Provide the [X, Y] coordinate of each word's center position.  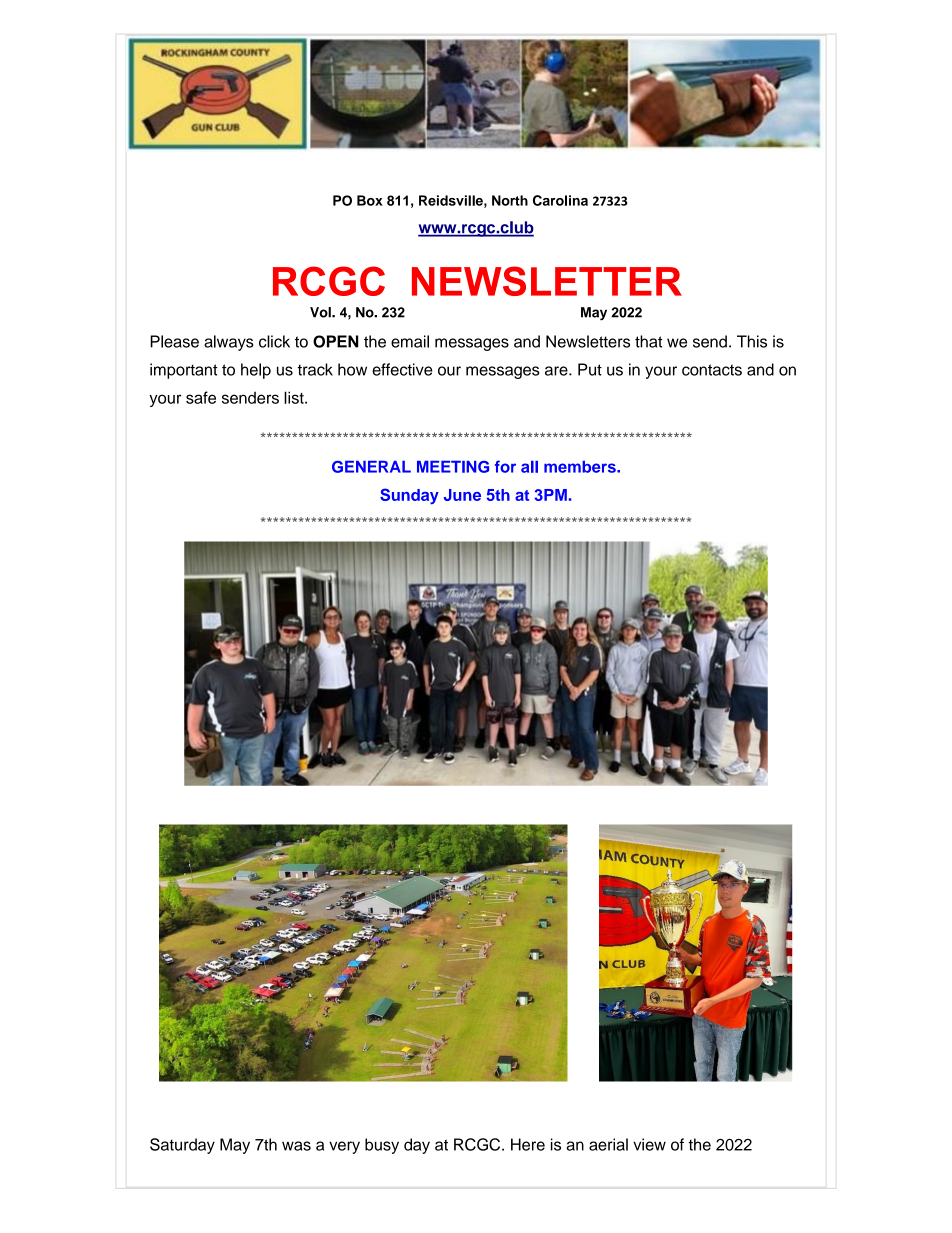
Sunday [409, 496]
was [296, 1146]
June [462, 495]
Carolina [560, 200]
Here [528, 1144]
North [510, 200]
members [581, 467]
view [649, 1144]
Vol [321, 312]
